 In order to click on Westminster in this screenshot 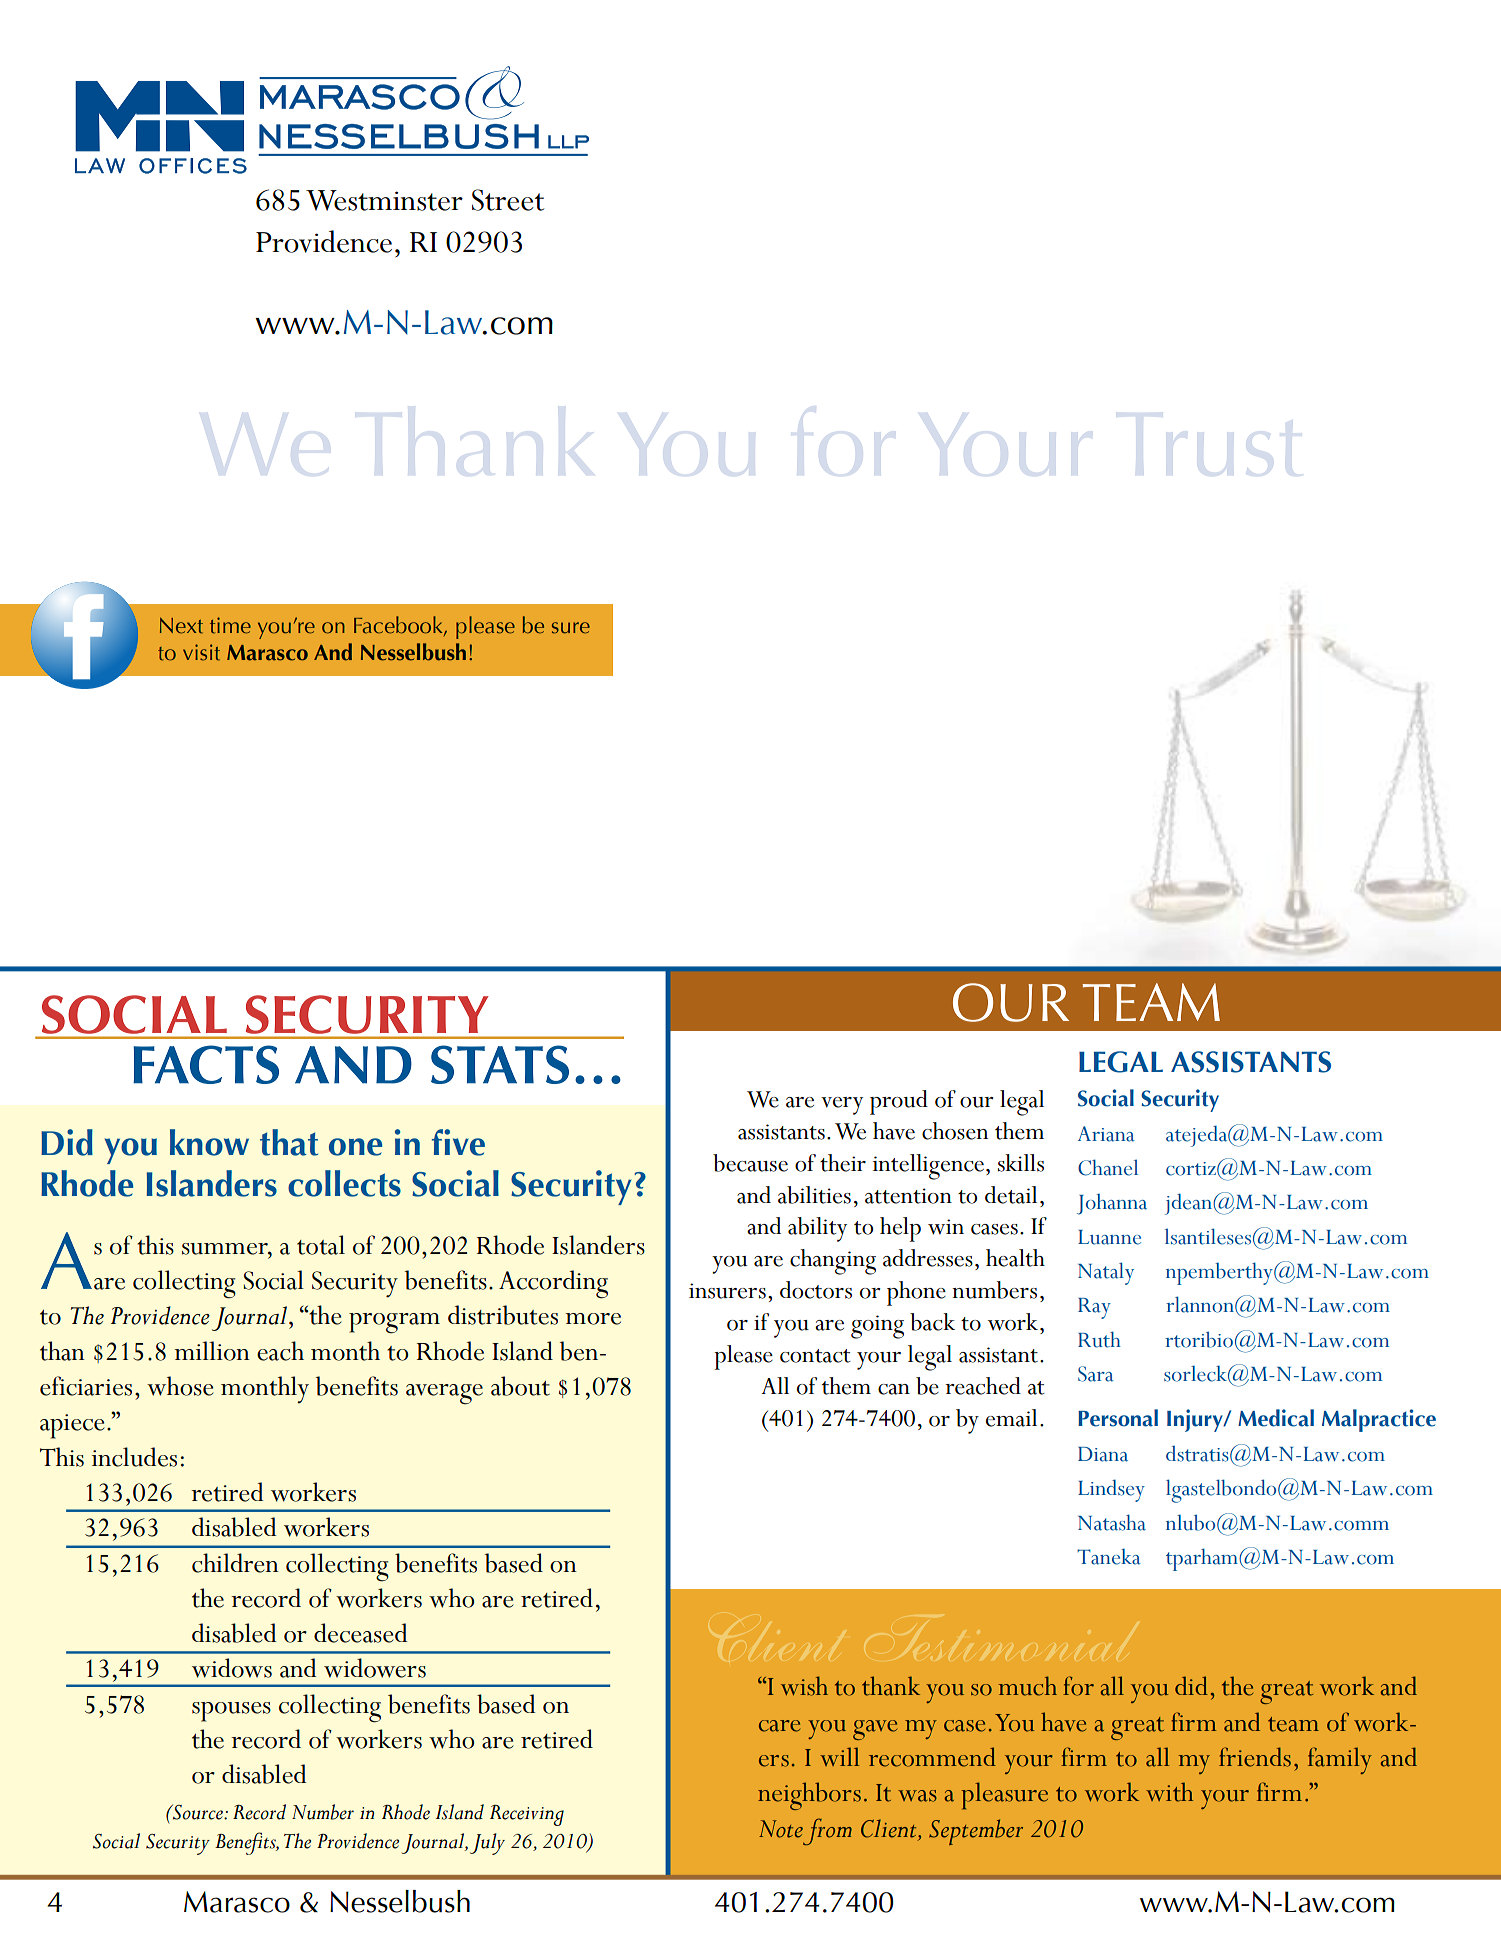, I will do `click(384, 200)`.
